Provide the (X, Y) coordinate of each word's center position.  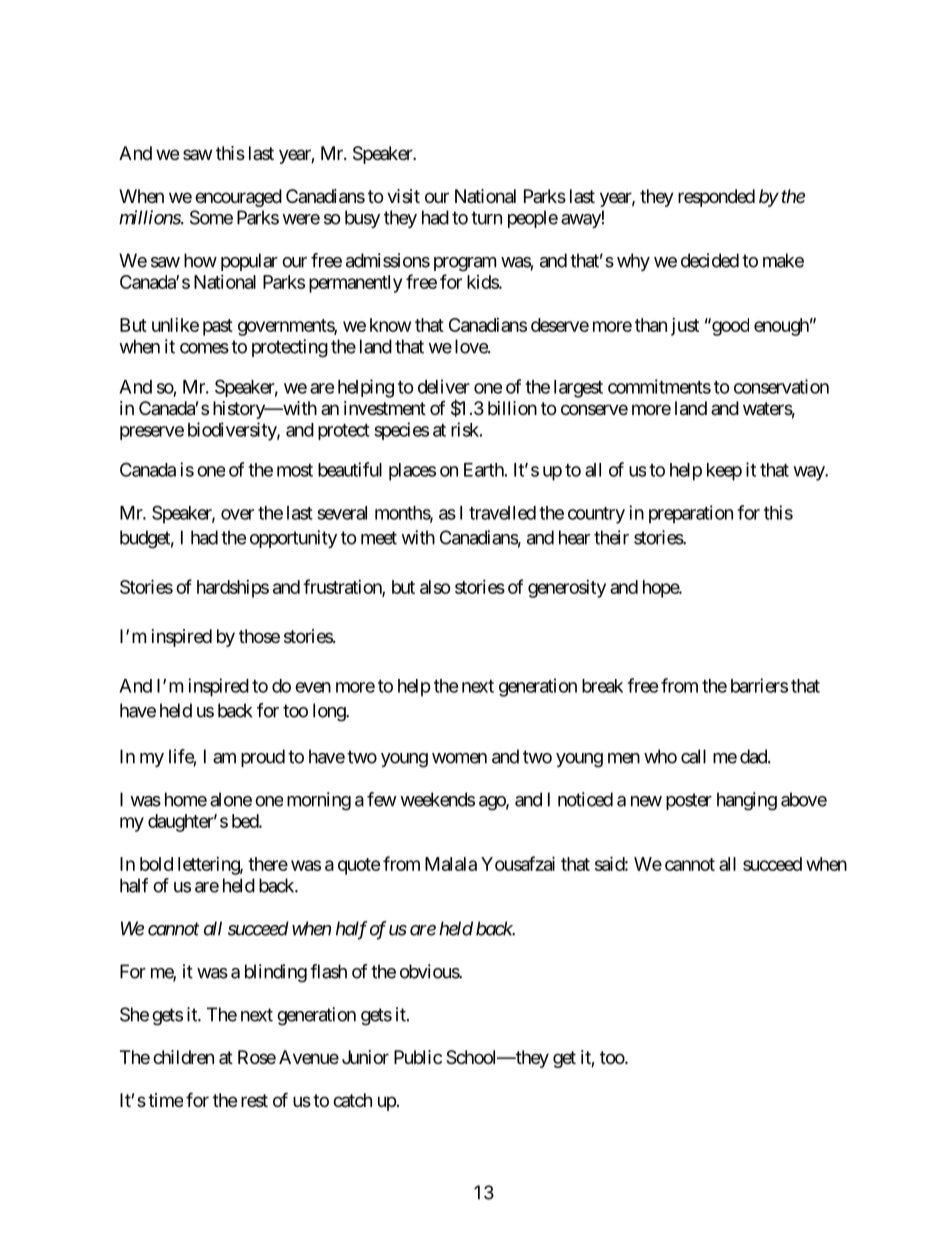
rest (254, 1100)
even (313, 687)
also (435, 587)
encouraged (238, 198)
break (602, 686)
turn (486, 218)
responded (716, 198)
